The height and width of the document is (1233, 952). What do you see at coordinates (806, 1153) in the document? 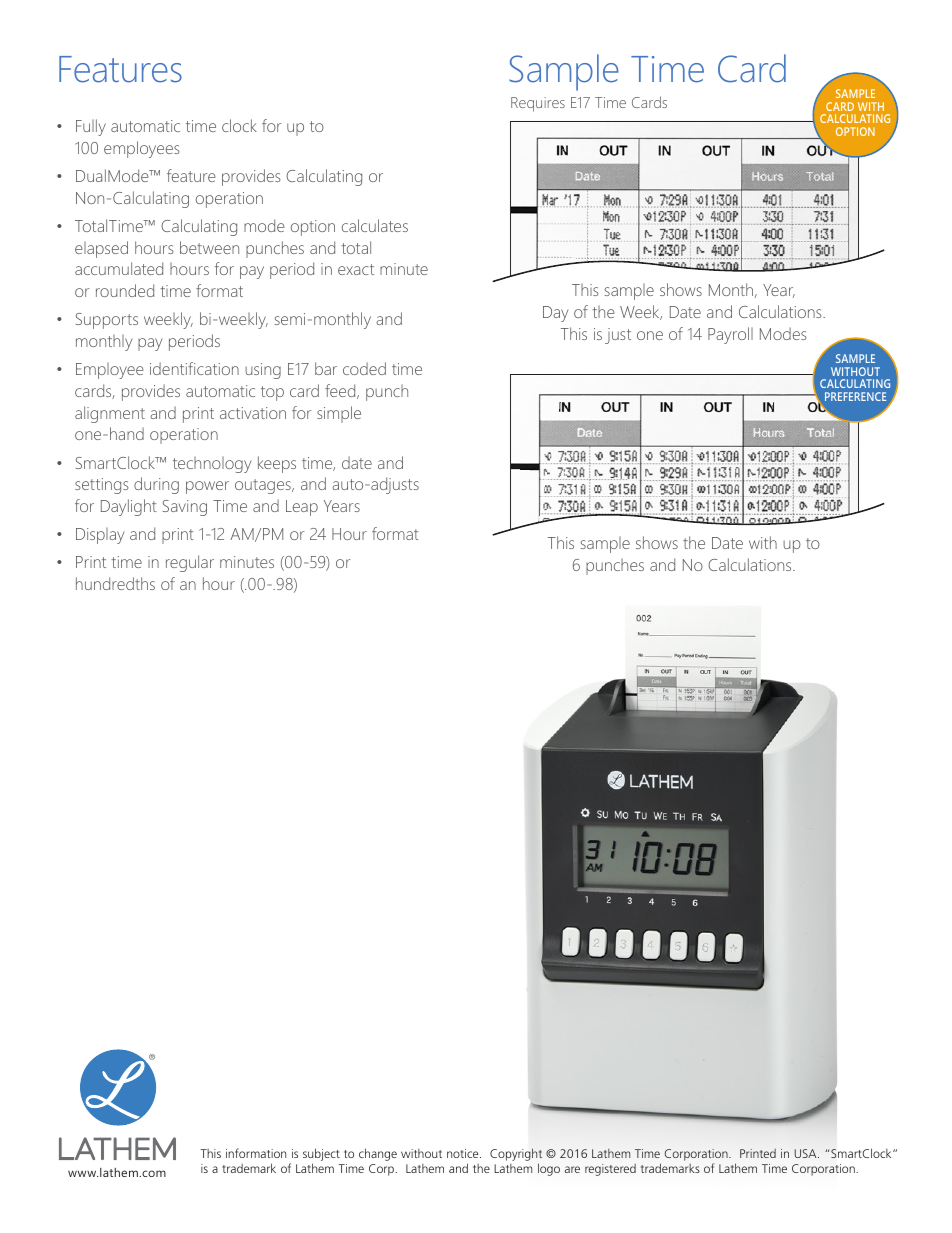
I see `USA` at bounding box center [806, 1153].
